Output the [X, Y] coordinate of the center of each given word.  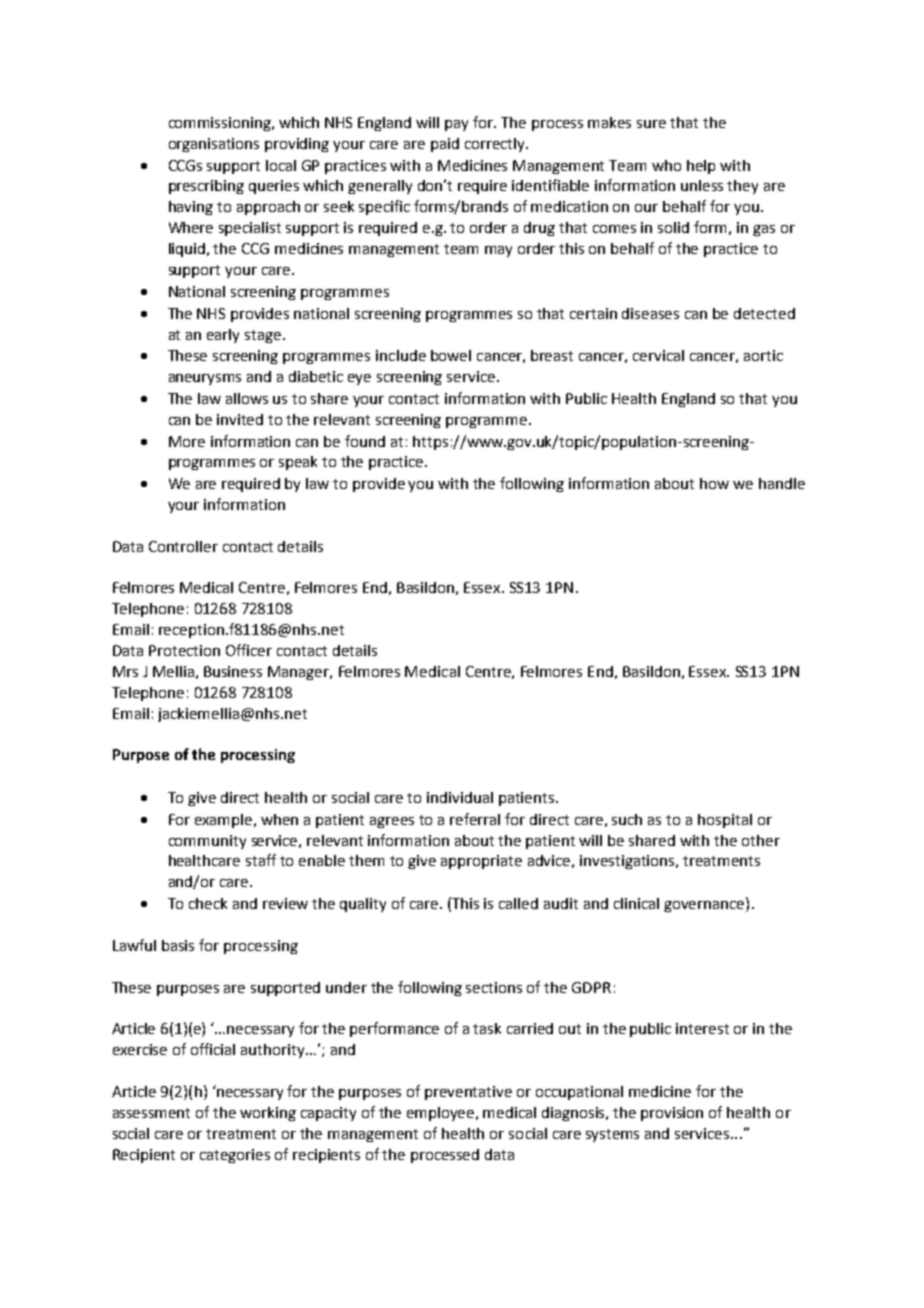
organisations [214, 145]
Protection [184, 650]
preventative [468, 1093]
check [208, 903]
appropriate [481, 862]
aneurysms [205, 379]
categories [235, 1156]
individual [460, 797]
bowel [451, 355]
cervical [658, 355]
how [714, 483]
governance [705, 906]
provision [672, 1114]
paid [445, 145]
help [701, 167]
